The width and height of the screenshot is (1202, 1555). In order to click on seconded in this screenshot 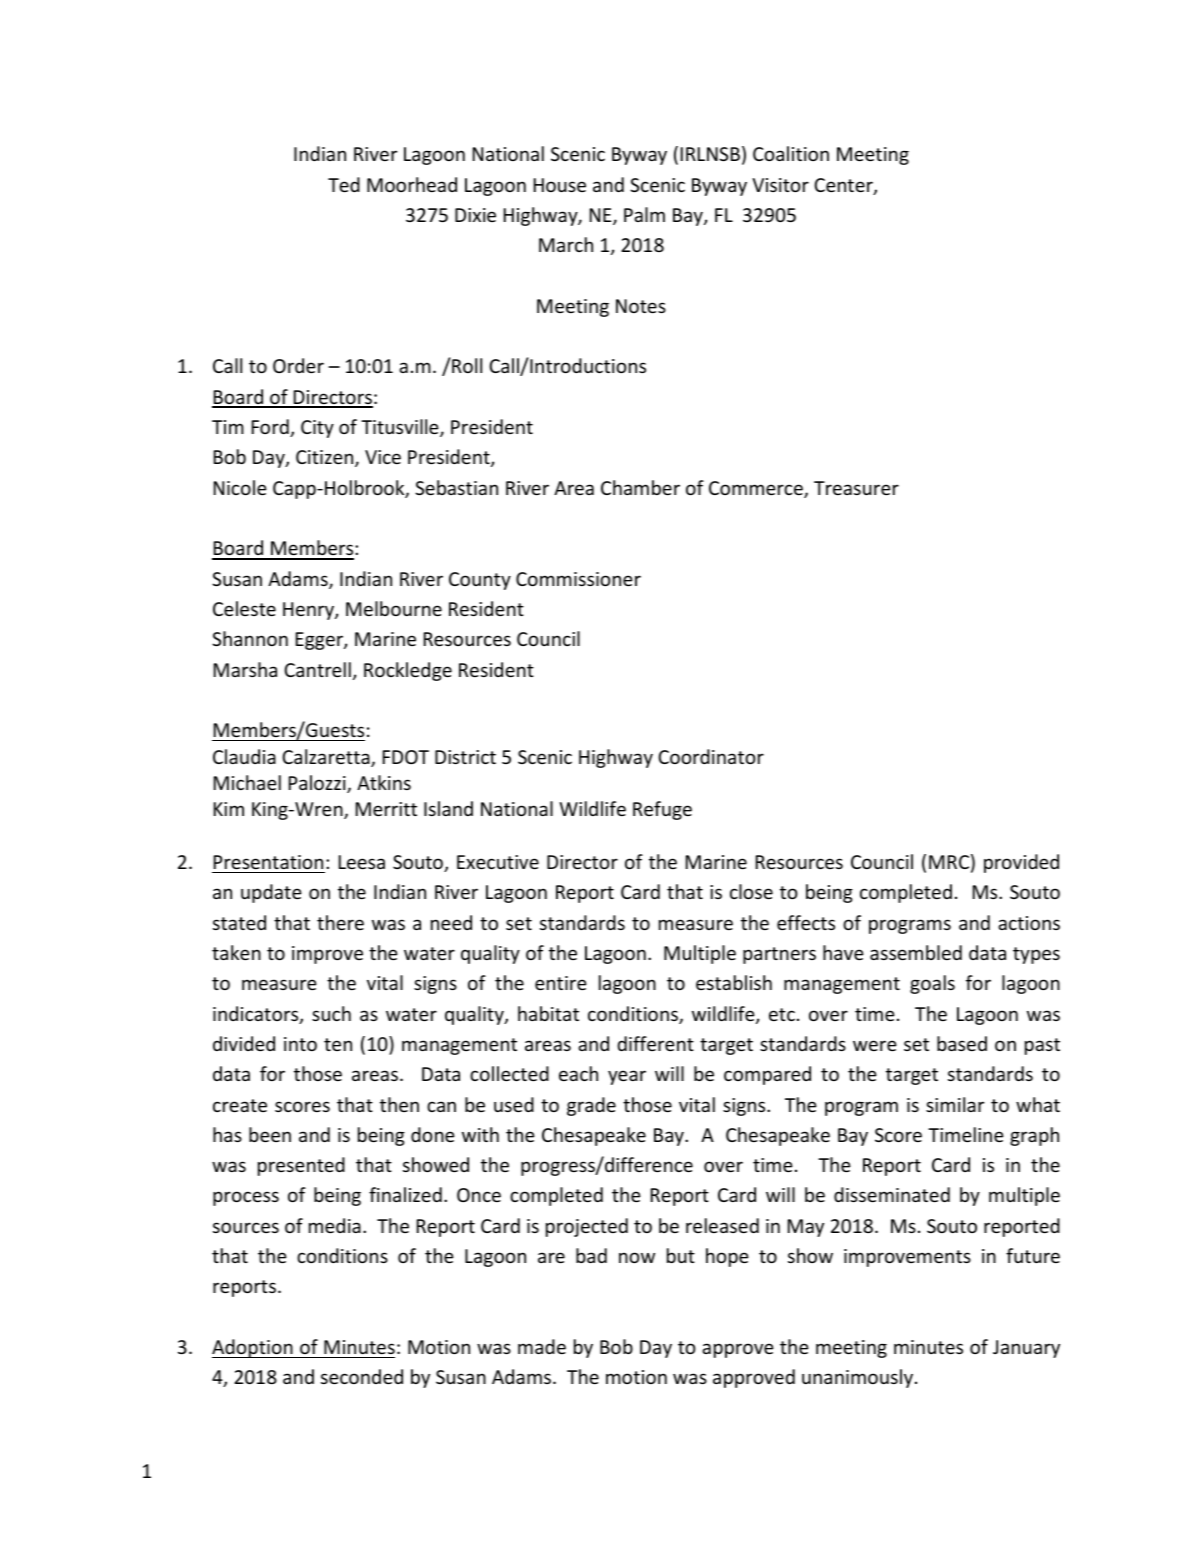, I will do `click(362, 1376)`.
